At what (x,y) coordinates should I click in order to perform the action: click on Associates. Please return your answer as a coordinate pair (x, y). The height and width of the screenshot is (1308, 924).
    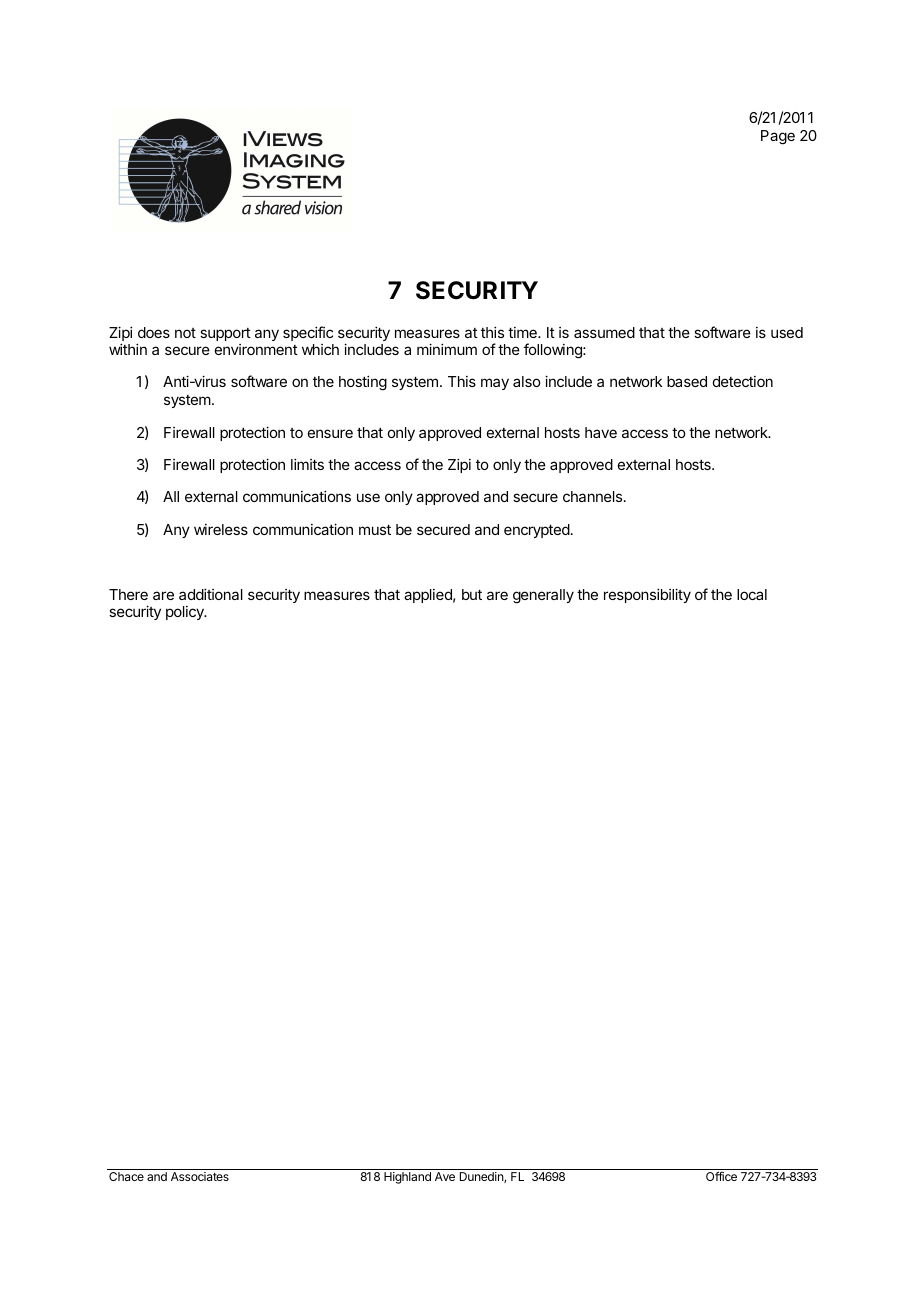
    Looking at the image, I should click on (200, 1176).
